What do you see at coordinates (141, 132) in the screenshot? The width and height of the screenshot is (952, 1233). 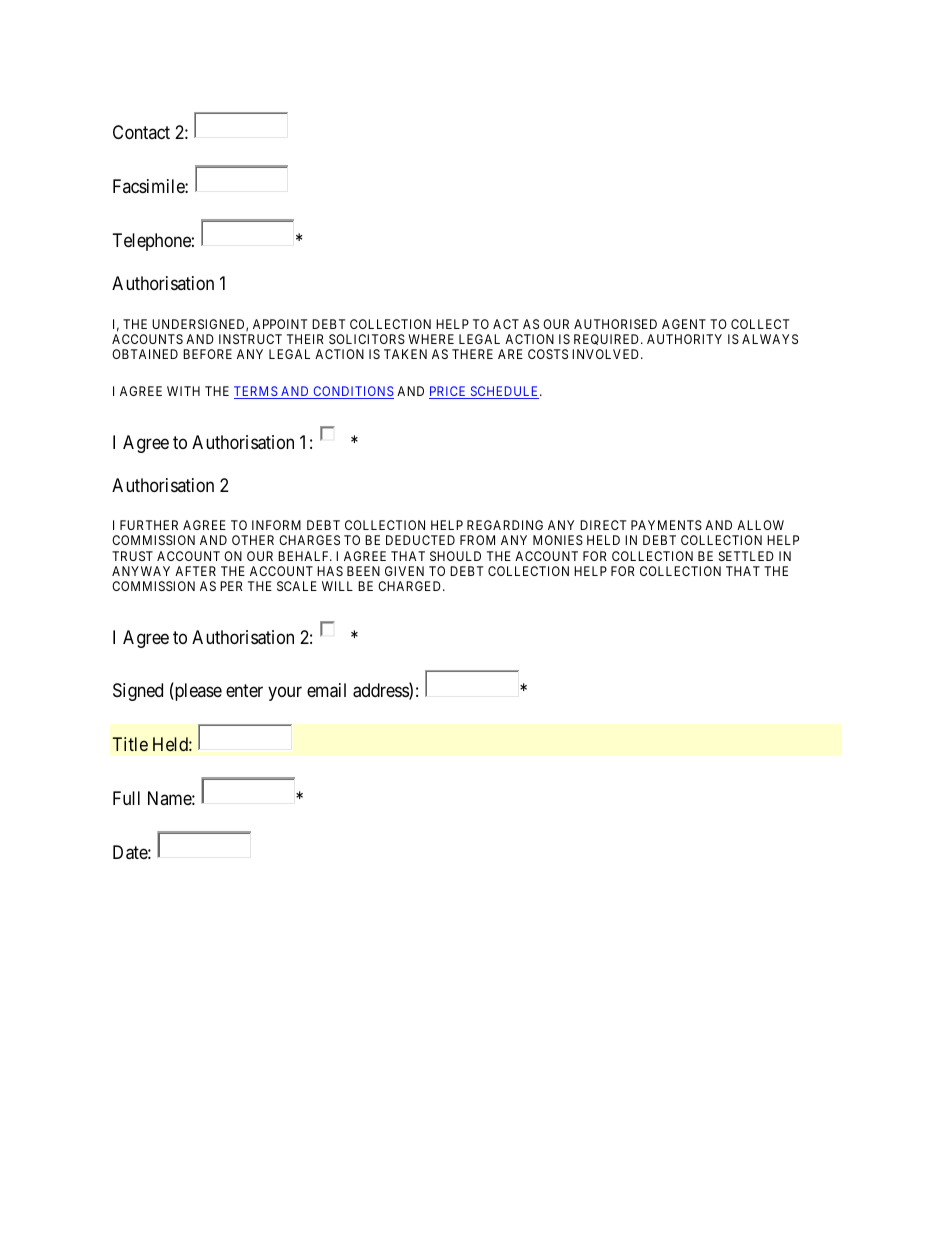 I see `Contact` at bounding box center [141, 132].
